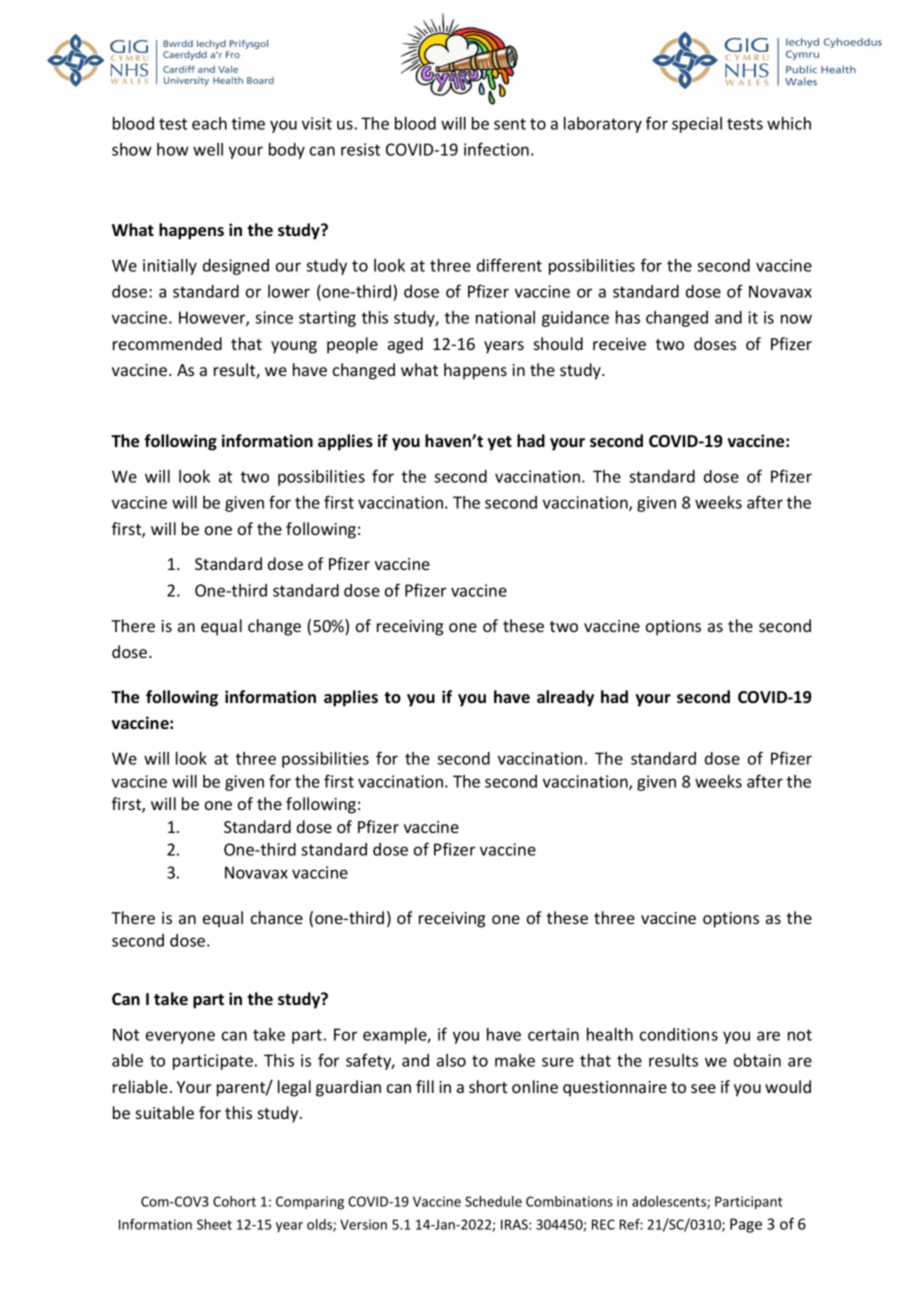 The width and height of the screenshot is (924, 1308). I want to click on recommended, so click(167, 343).
